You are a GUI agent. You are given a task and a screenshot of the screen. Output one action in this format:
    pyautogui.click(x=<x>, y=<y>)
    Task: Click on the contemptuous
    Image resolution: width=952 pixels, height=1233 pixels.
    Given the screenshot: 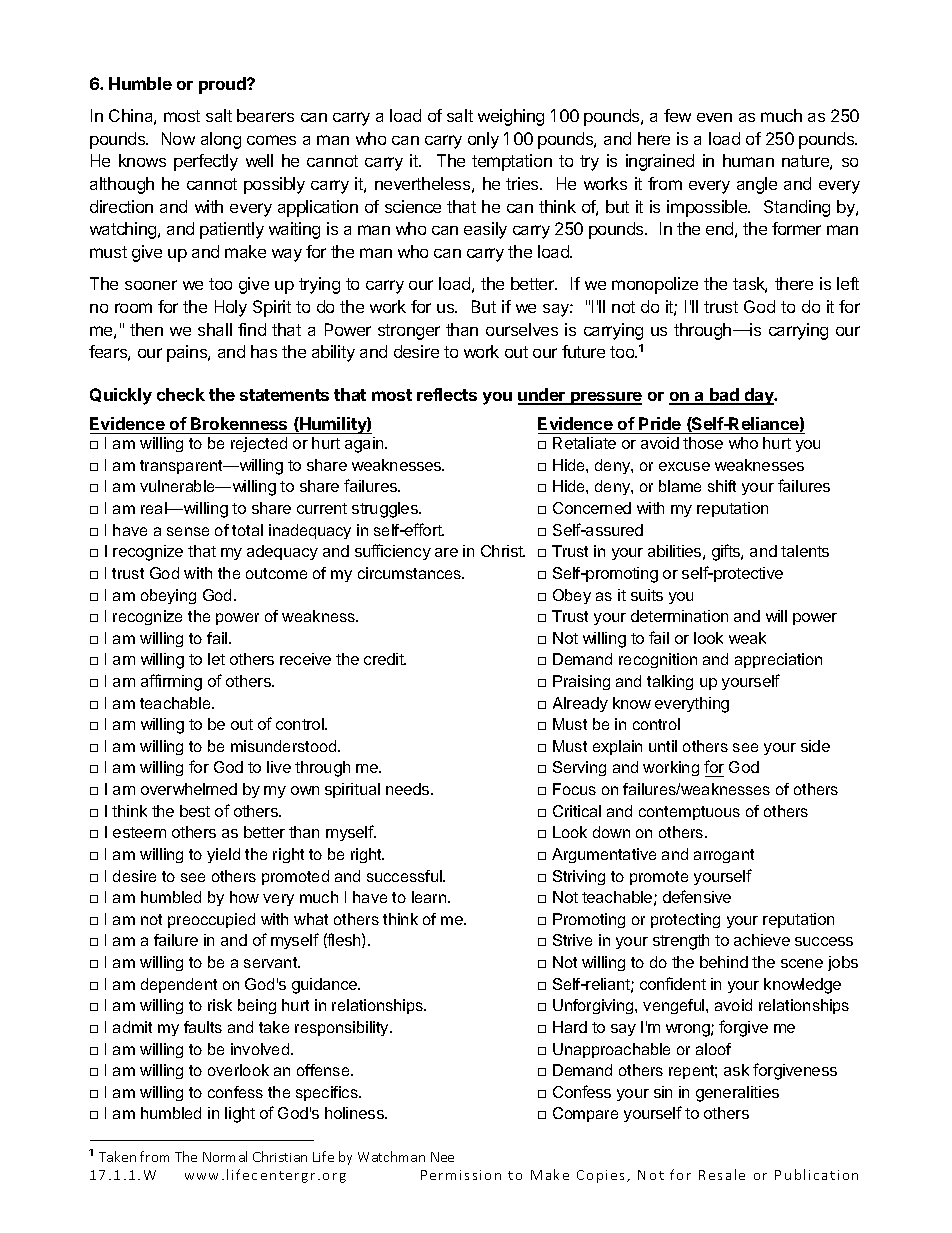 What is the action you would take?
    pyautogui.click(x=689, y=813)
